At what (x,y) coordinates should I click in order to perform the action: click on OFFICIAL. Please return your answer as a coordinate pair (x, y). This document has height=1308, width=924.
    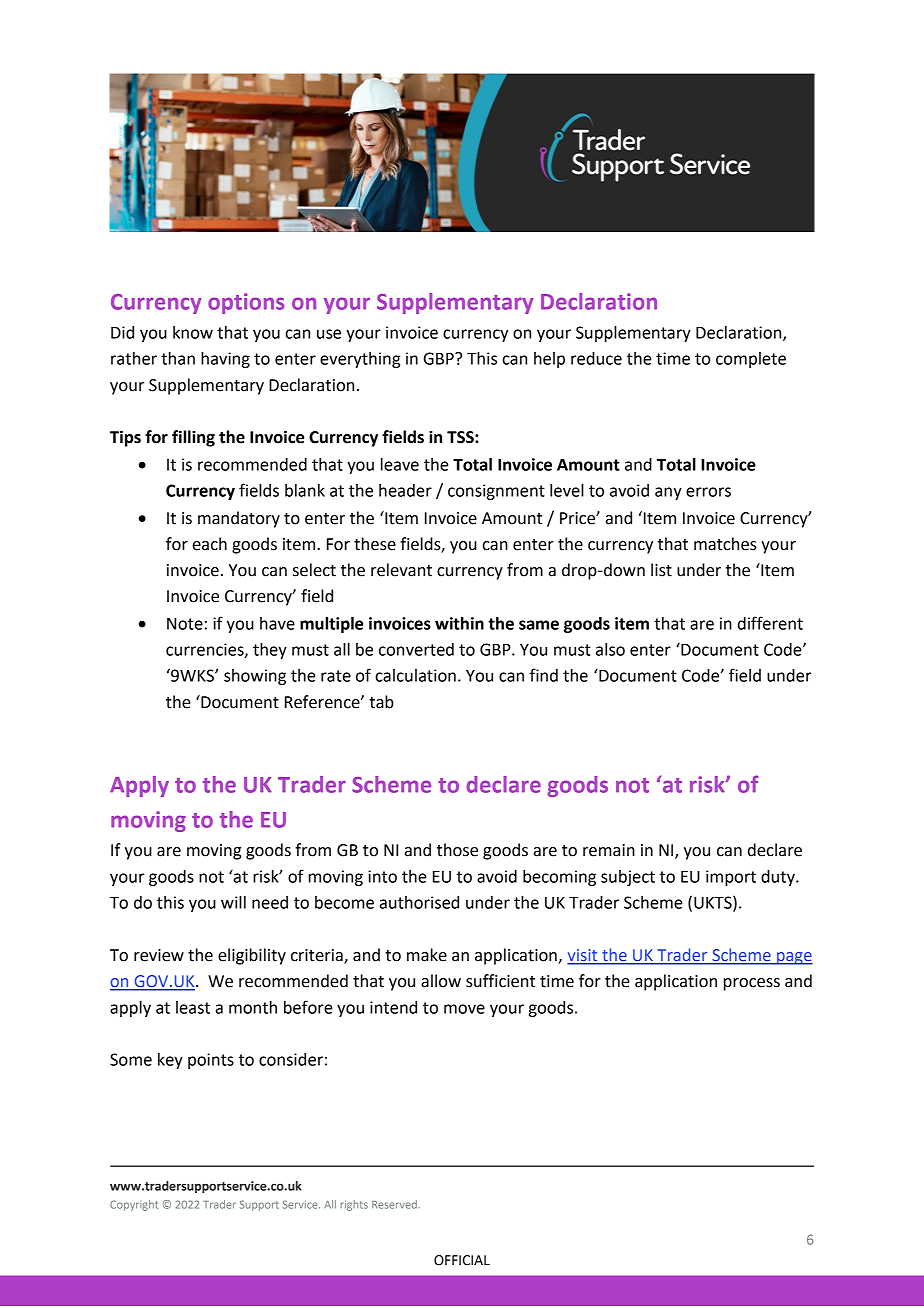
    Looking at the image, I should click on (462, 1260).
